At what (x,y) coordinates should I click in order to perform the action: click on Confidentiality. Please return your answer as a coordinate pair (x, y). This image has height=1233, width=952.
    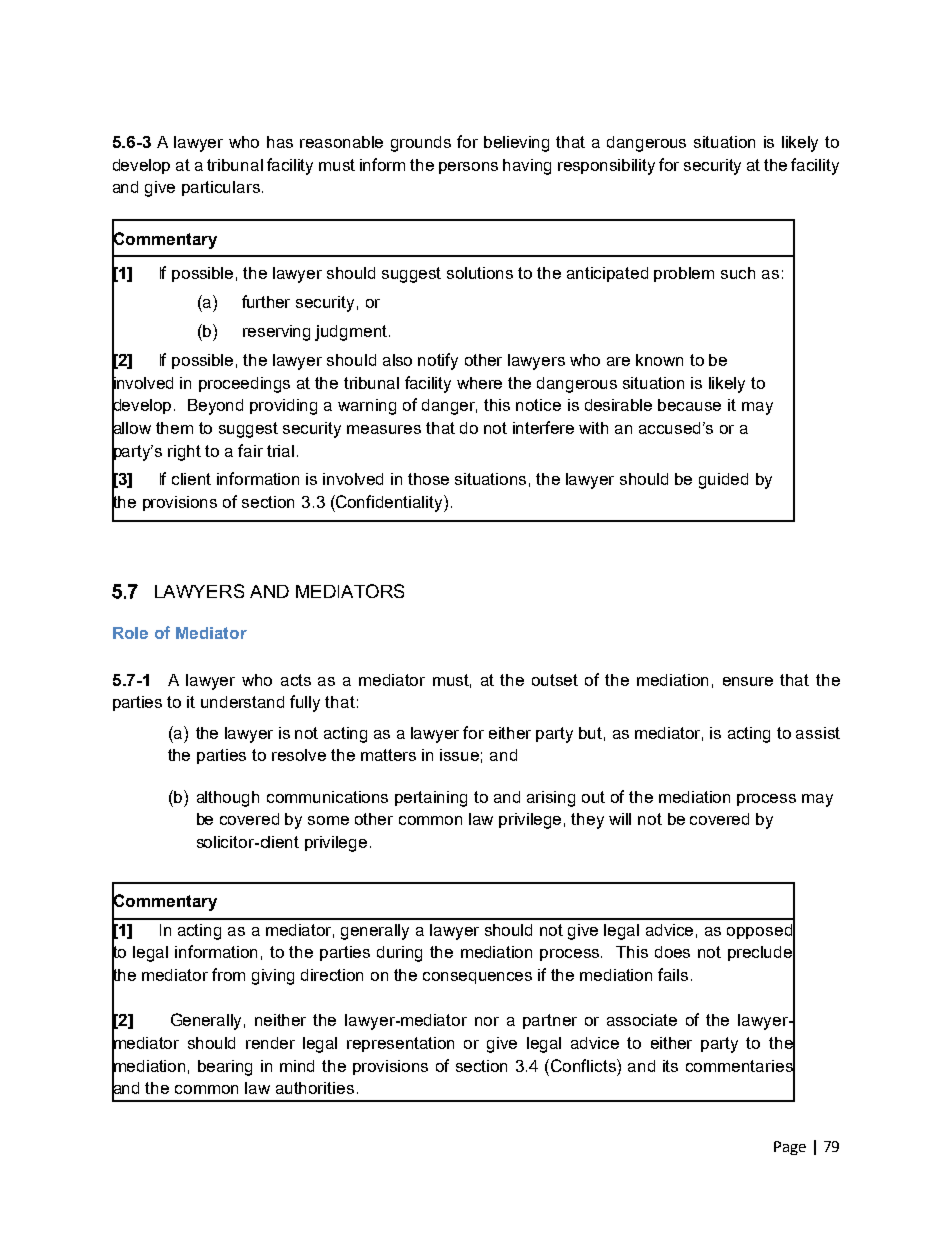
    Looking at the image, I should click on (389, 503).
